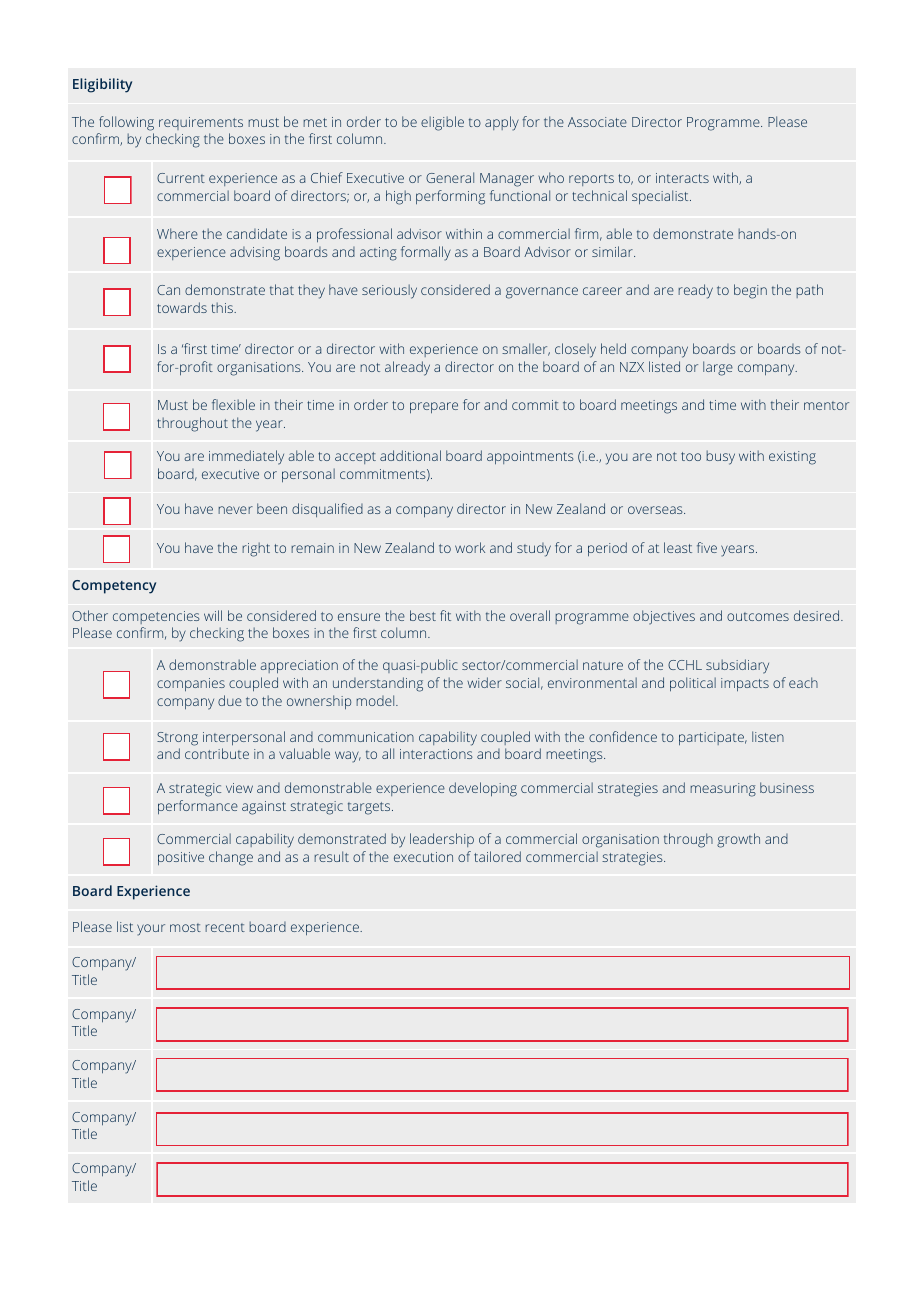 Image resolution: width=924 pixels, height=1308 pixels. Describe the element at coordinates (682, 178) in the image. I see `interacts` at that location.
